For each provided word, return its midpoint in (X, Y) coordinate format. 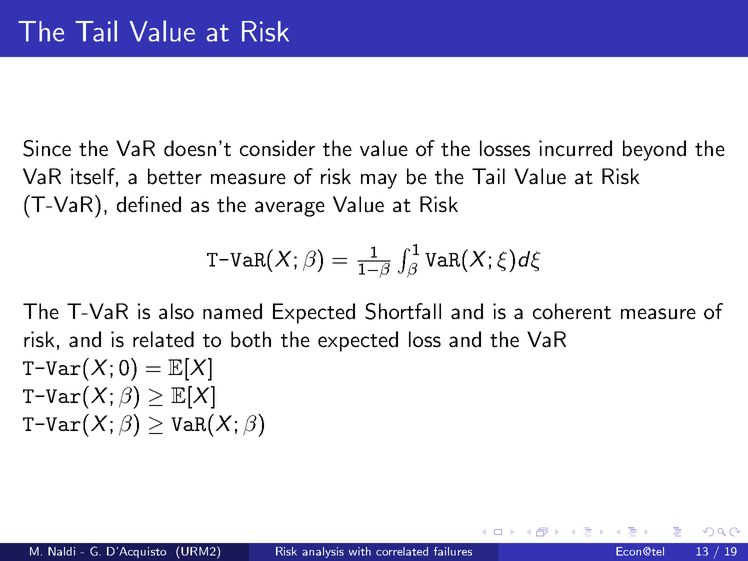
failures (453, 551)
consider (277, 148)
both (251, 339)
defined (149, 204)
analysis (323, 552)
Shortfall (403, 311)
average (290, 209)
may (379, 181)
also (176, 311)
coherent (572, 311)
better (175, 176)
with (359, 551)
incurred (575, 148)
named (232, 311)
